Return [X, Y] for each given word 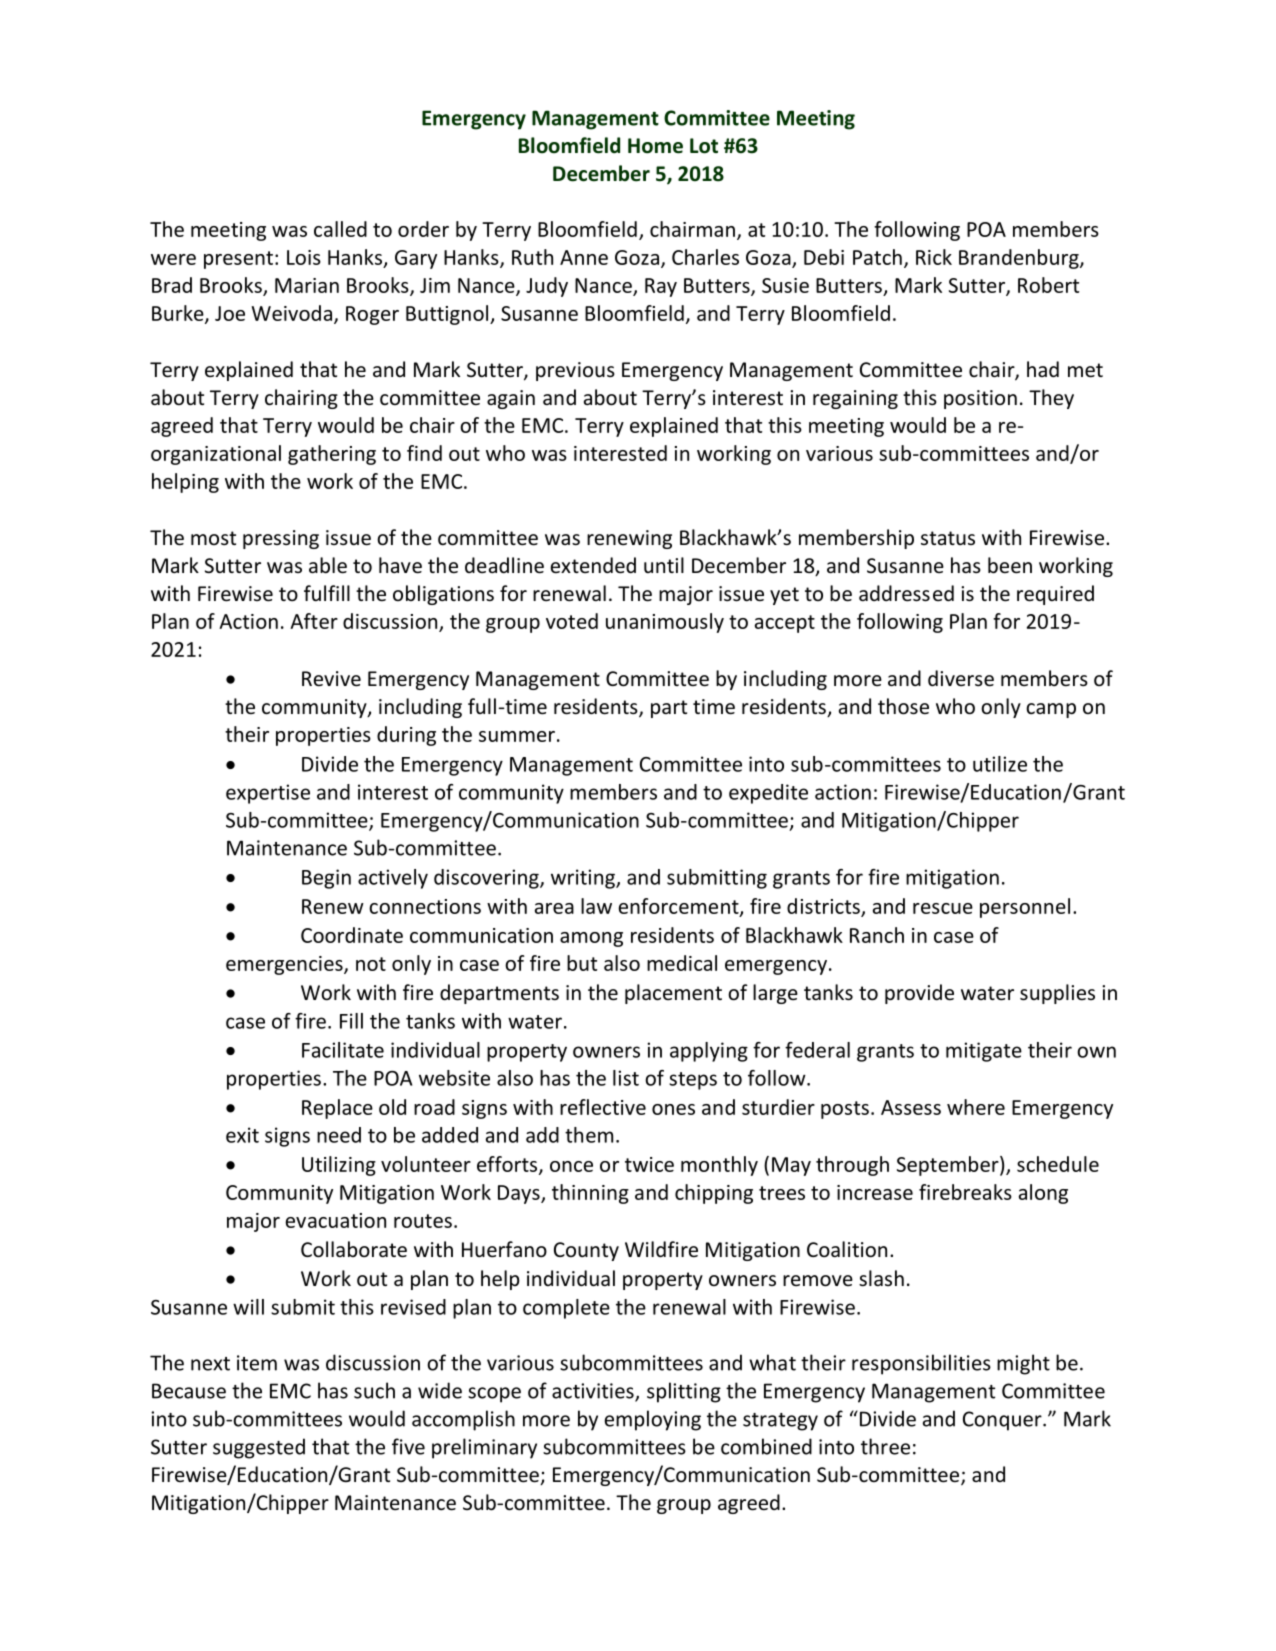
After [314, 621]
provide [919, 994]
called [340, 229]
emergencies [285, 965]
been [1010, 565]
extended [593, 565]
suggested [259, 1448]
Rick [934, 257]
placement [673, 994]
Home [655, 146]
